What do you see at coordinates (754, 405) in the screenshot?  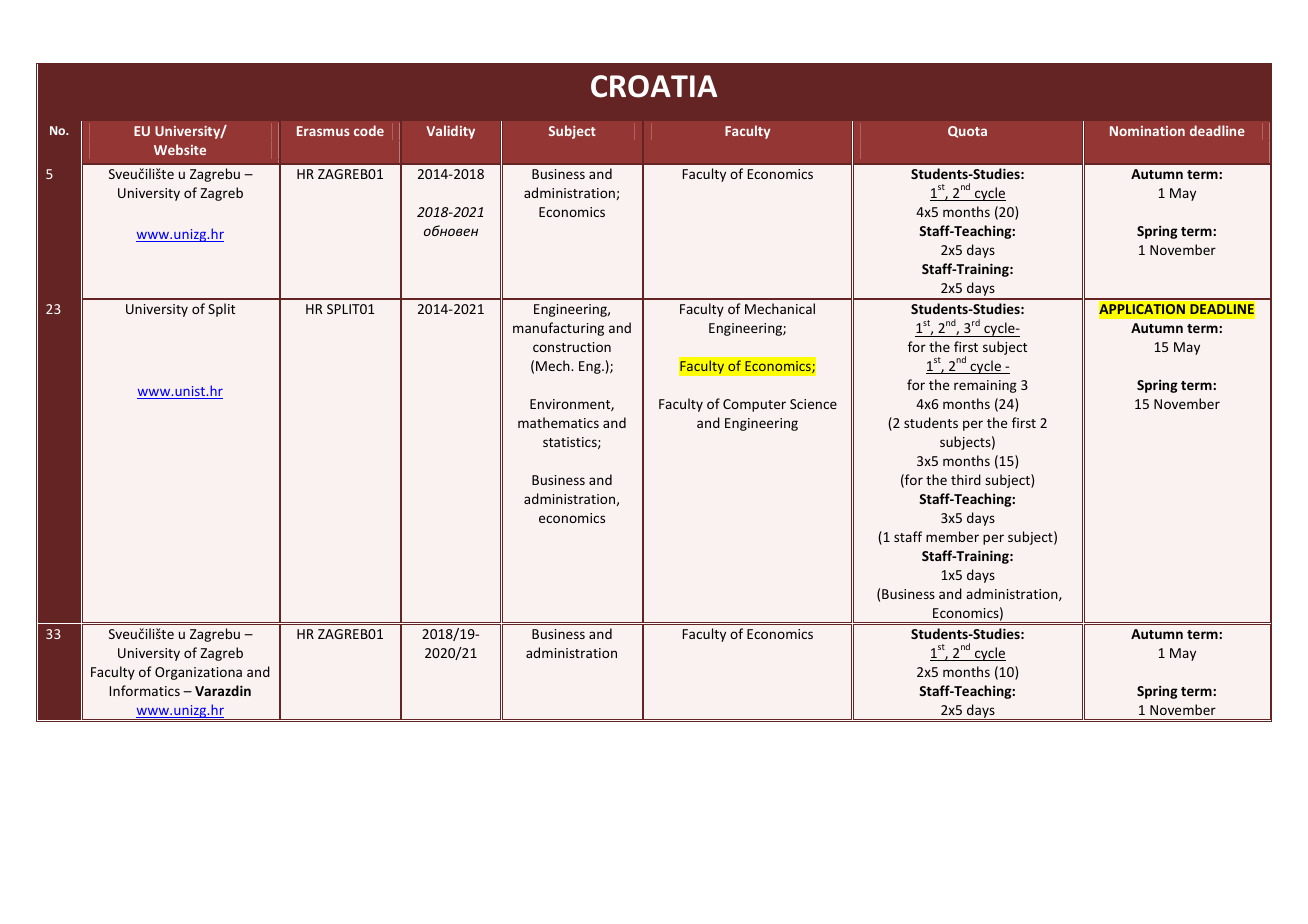 I see `Computer` at bounding box center [754, 405].
